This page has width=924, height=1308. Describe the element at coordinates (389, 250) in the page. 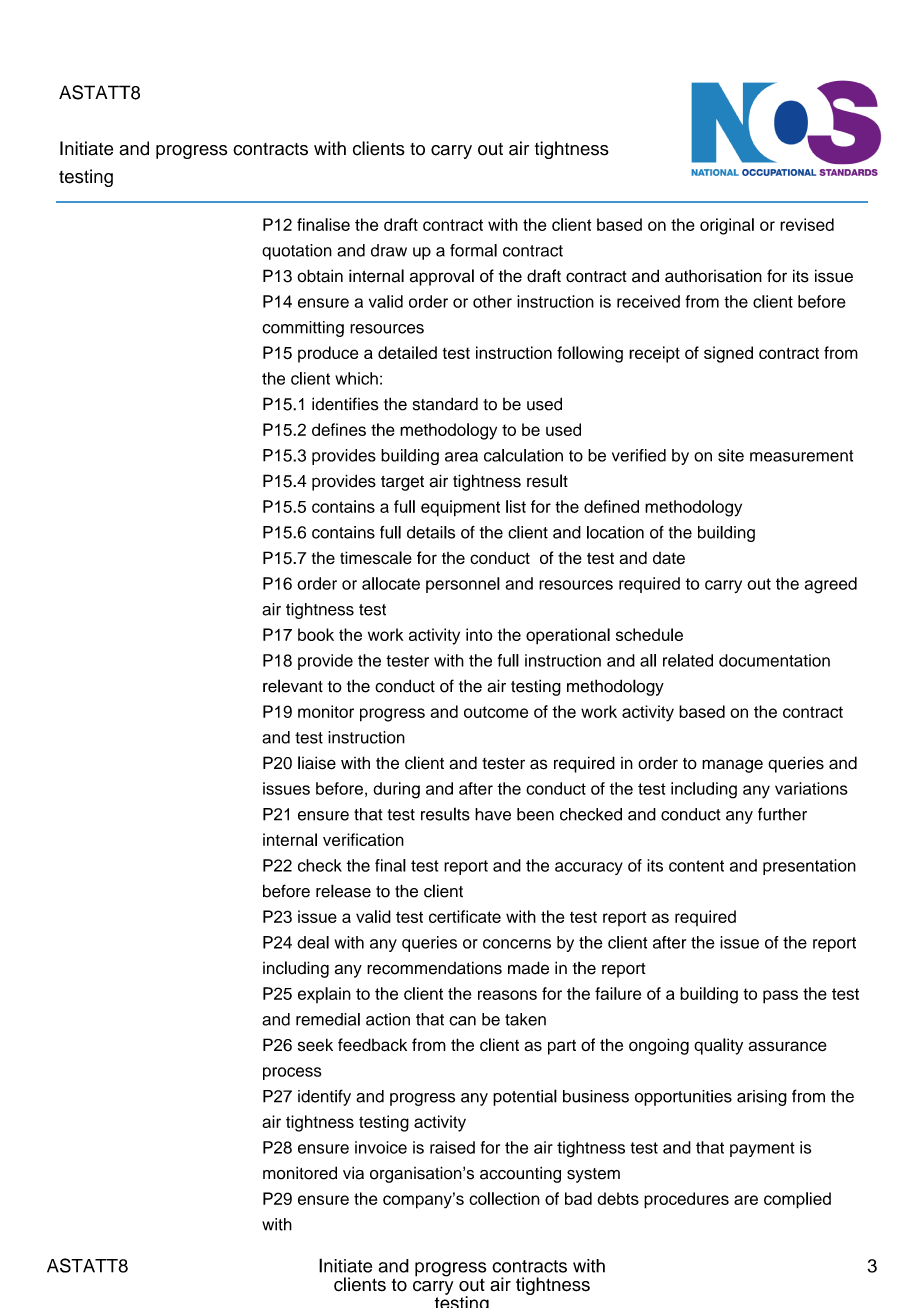

I see `draw` at that location.
